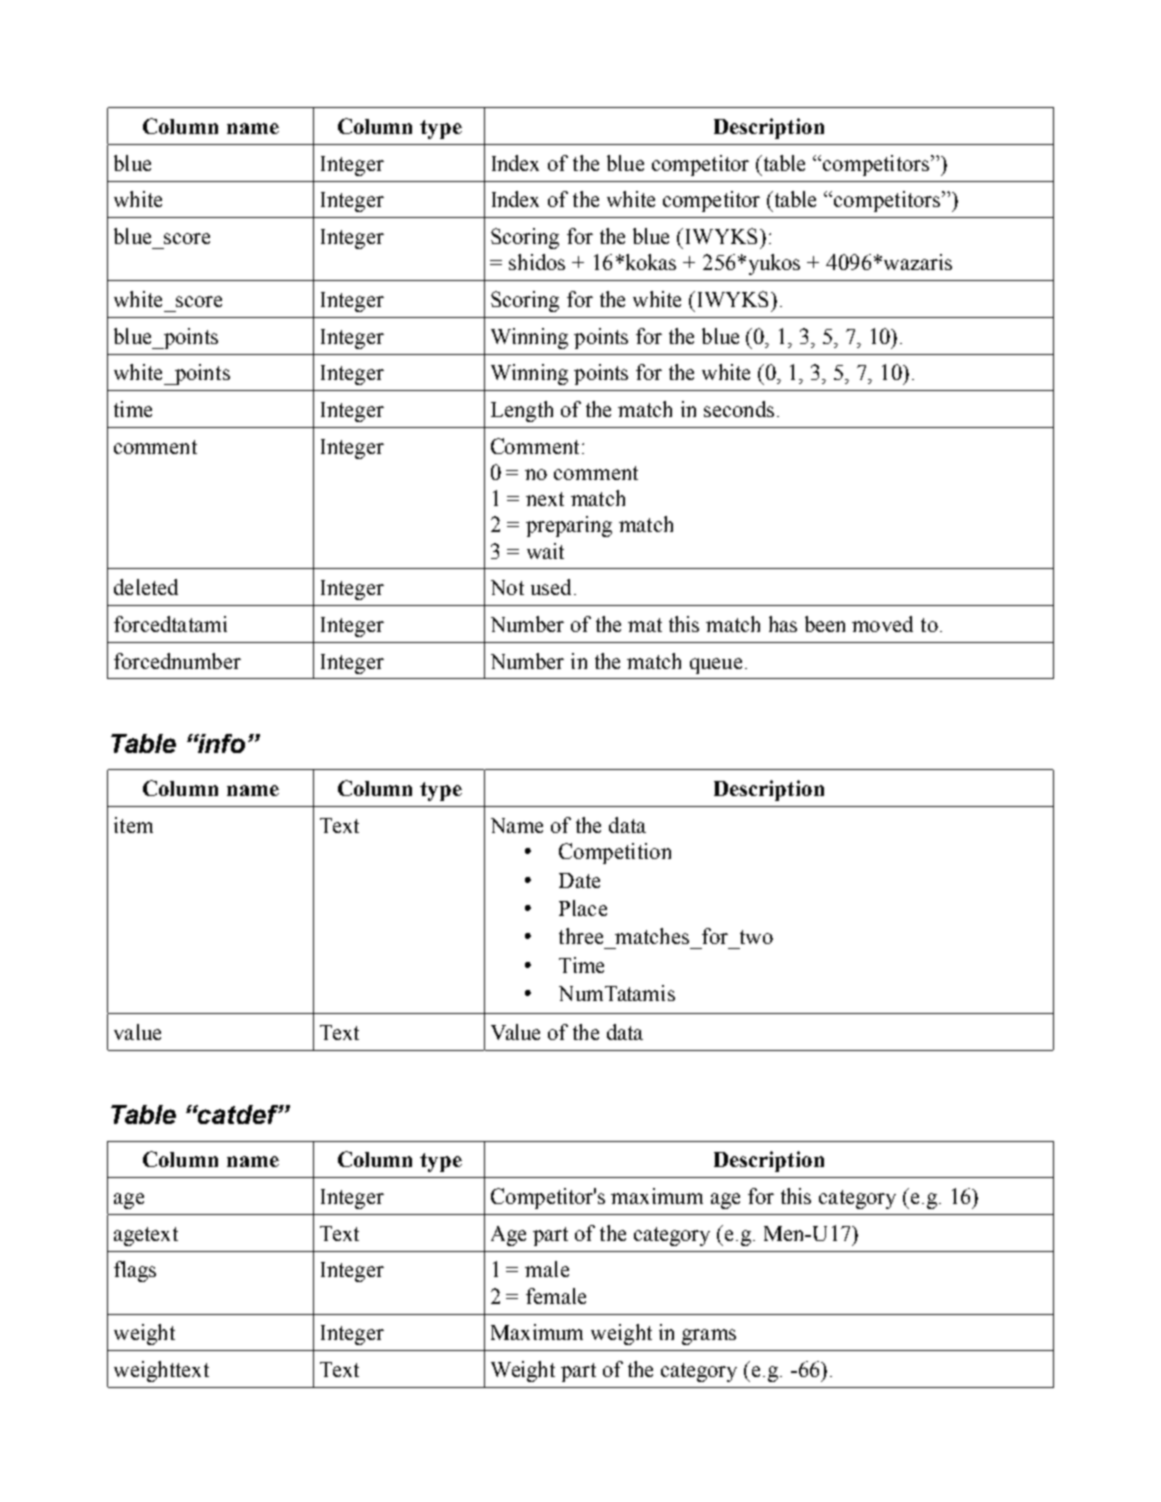 The width and height of the page is (1161, 1502). Describe the element at coordinates (615, 853) in the page. I see `Competition` at that location.
